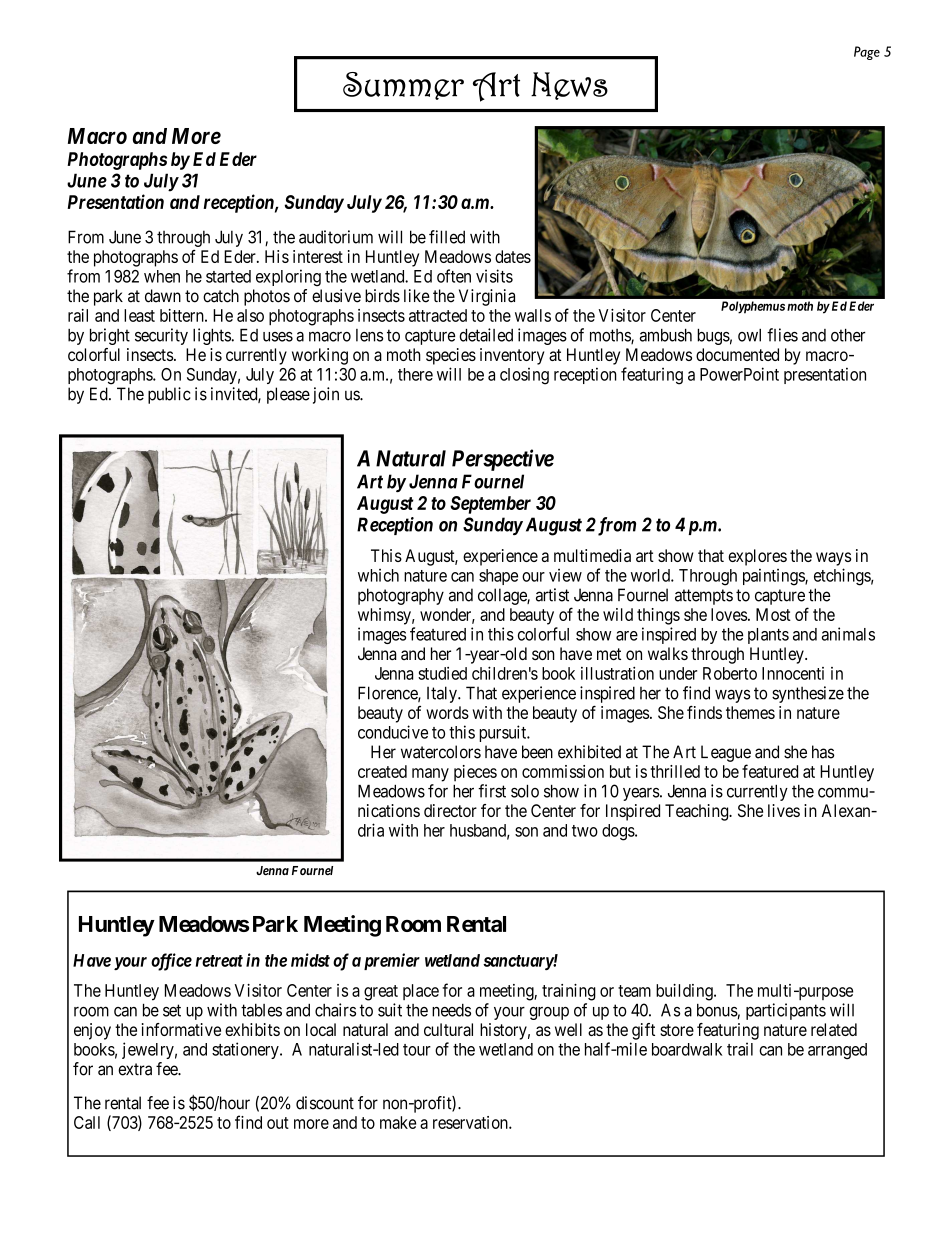 The image size is (952, 1233). I want to click on Page, so click(867, 53).
